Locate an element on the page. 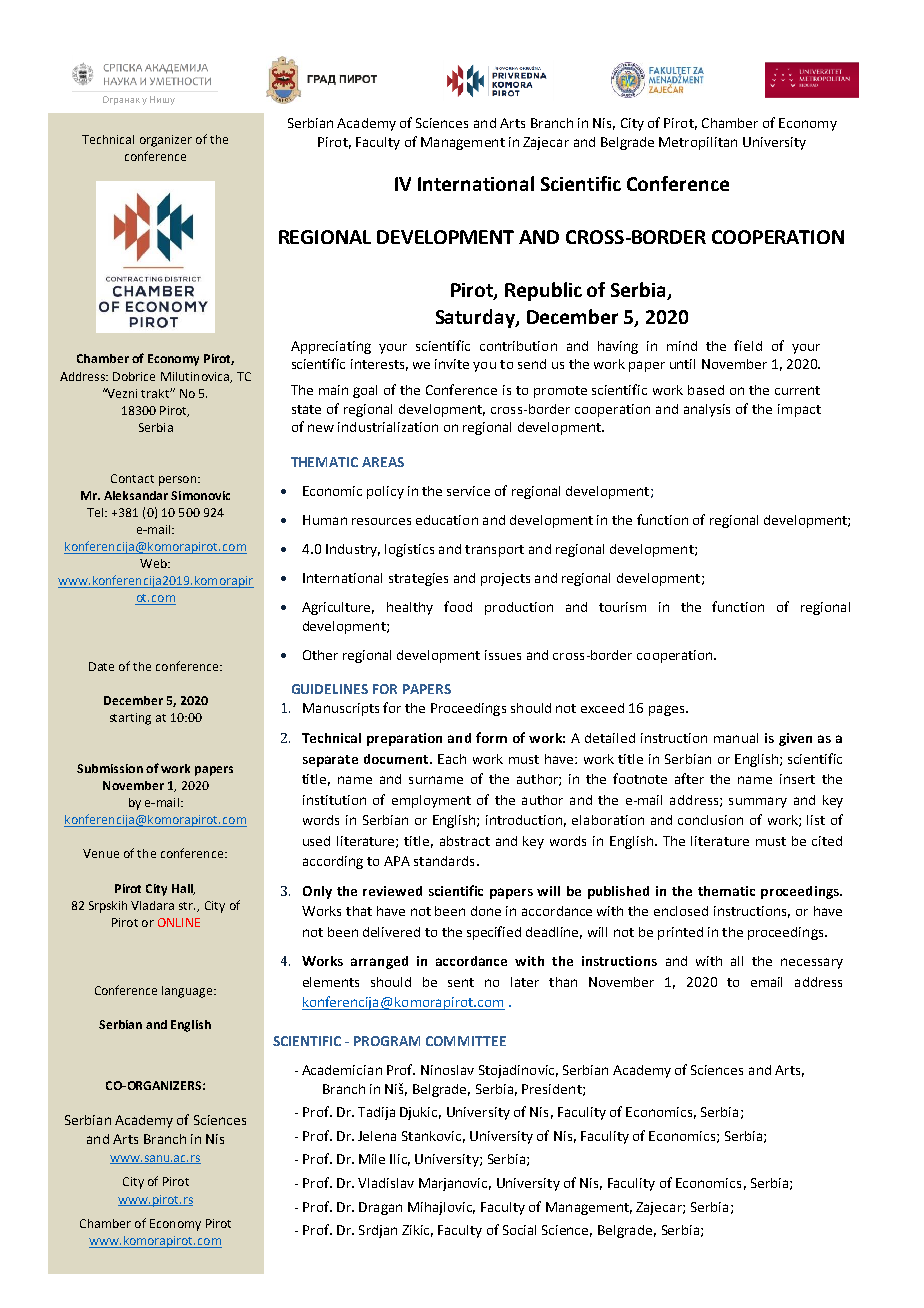 The image size is (924, 1308). invite is located at coordinates (452, 364).
